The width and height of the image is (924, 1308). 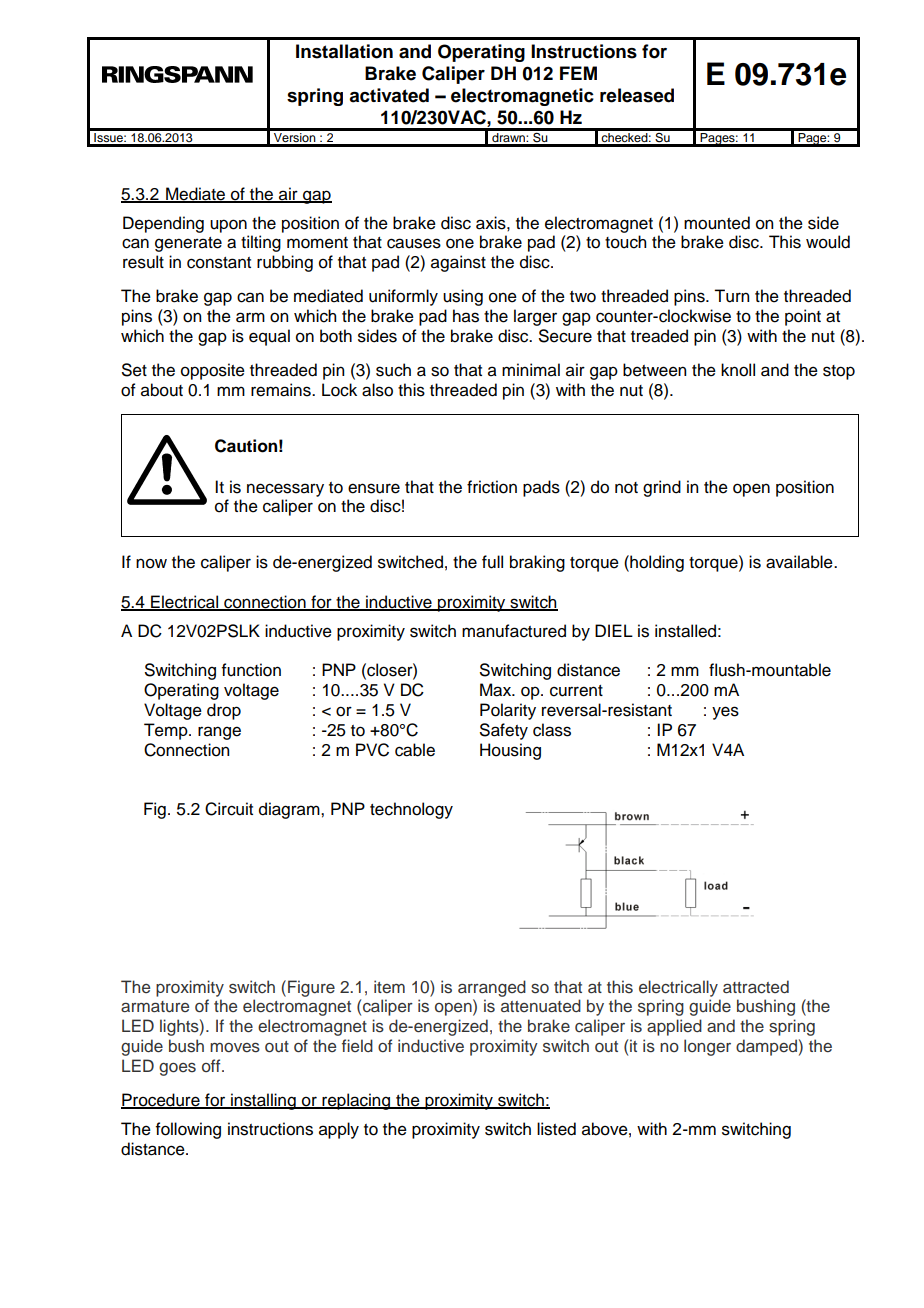 I want to click on opposite, so click(x=213, y=371).
